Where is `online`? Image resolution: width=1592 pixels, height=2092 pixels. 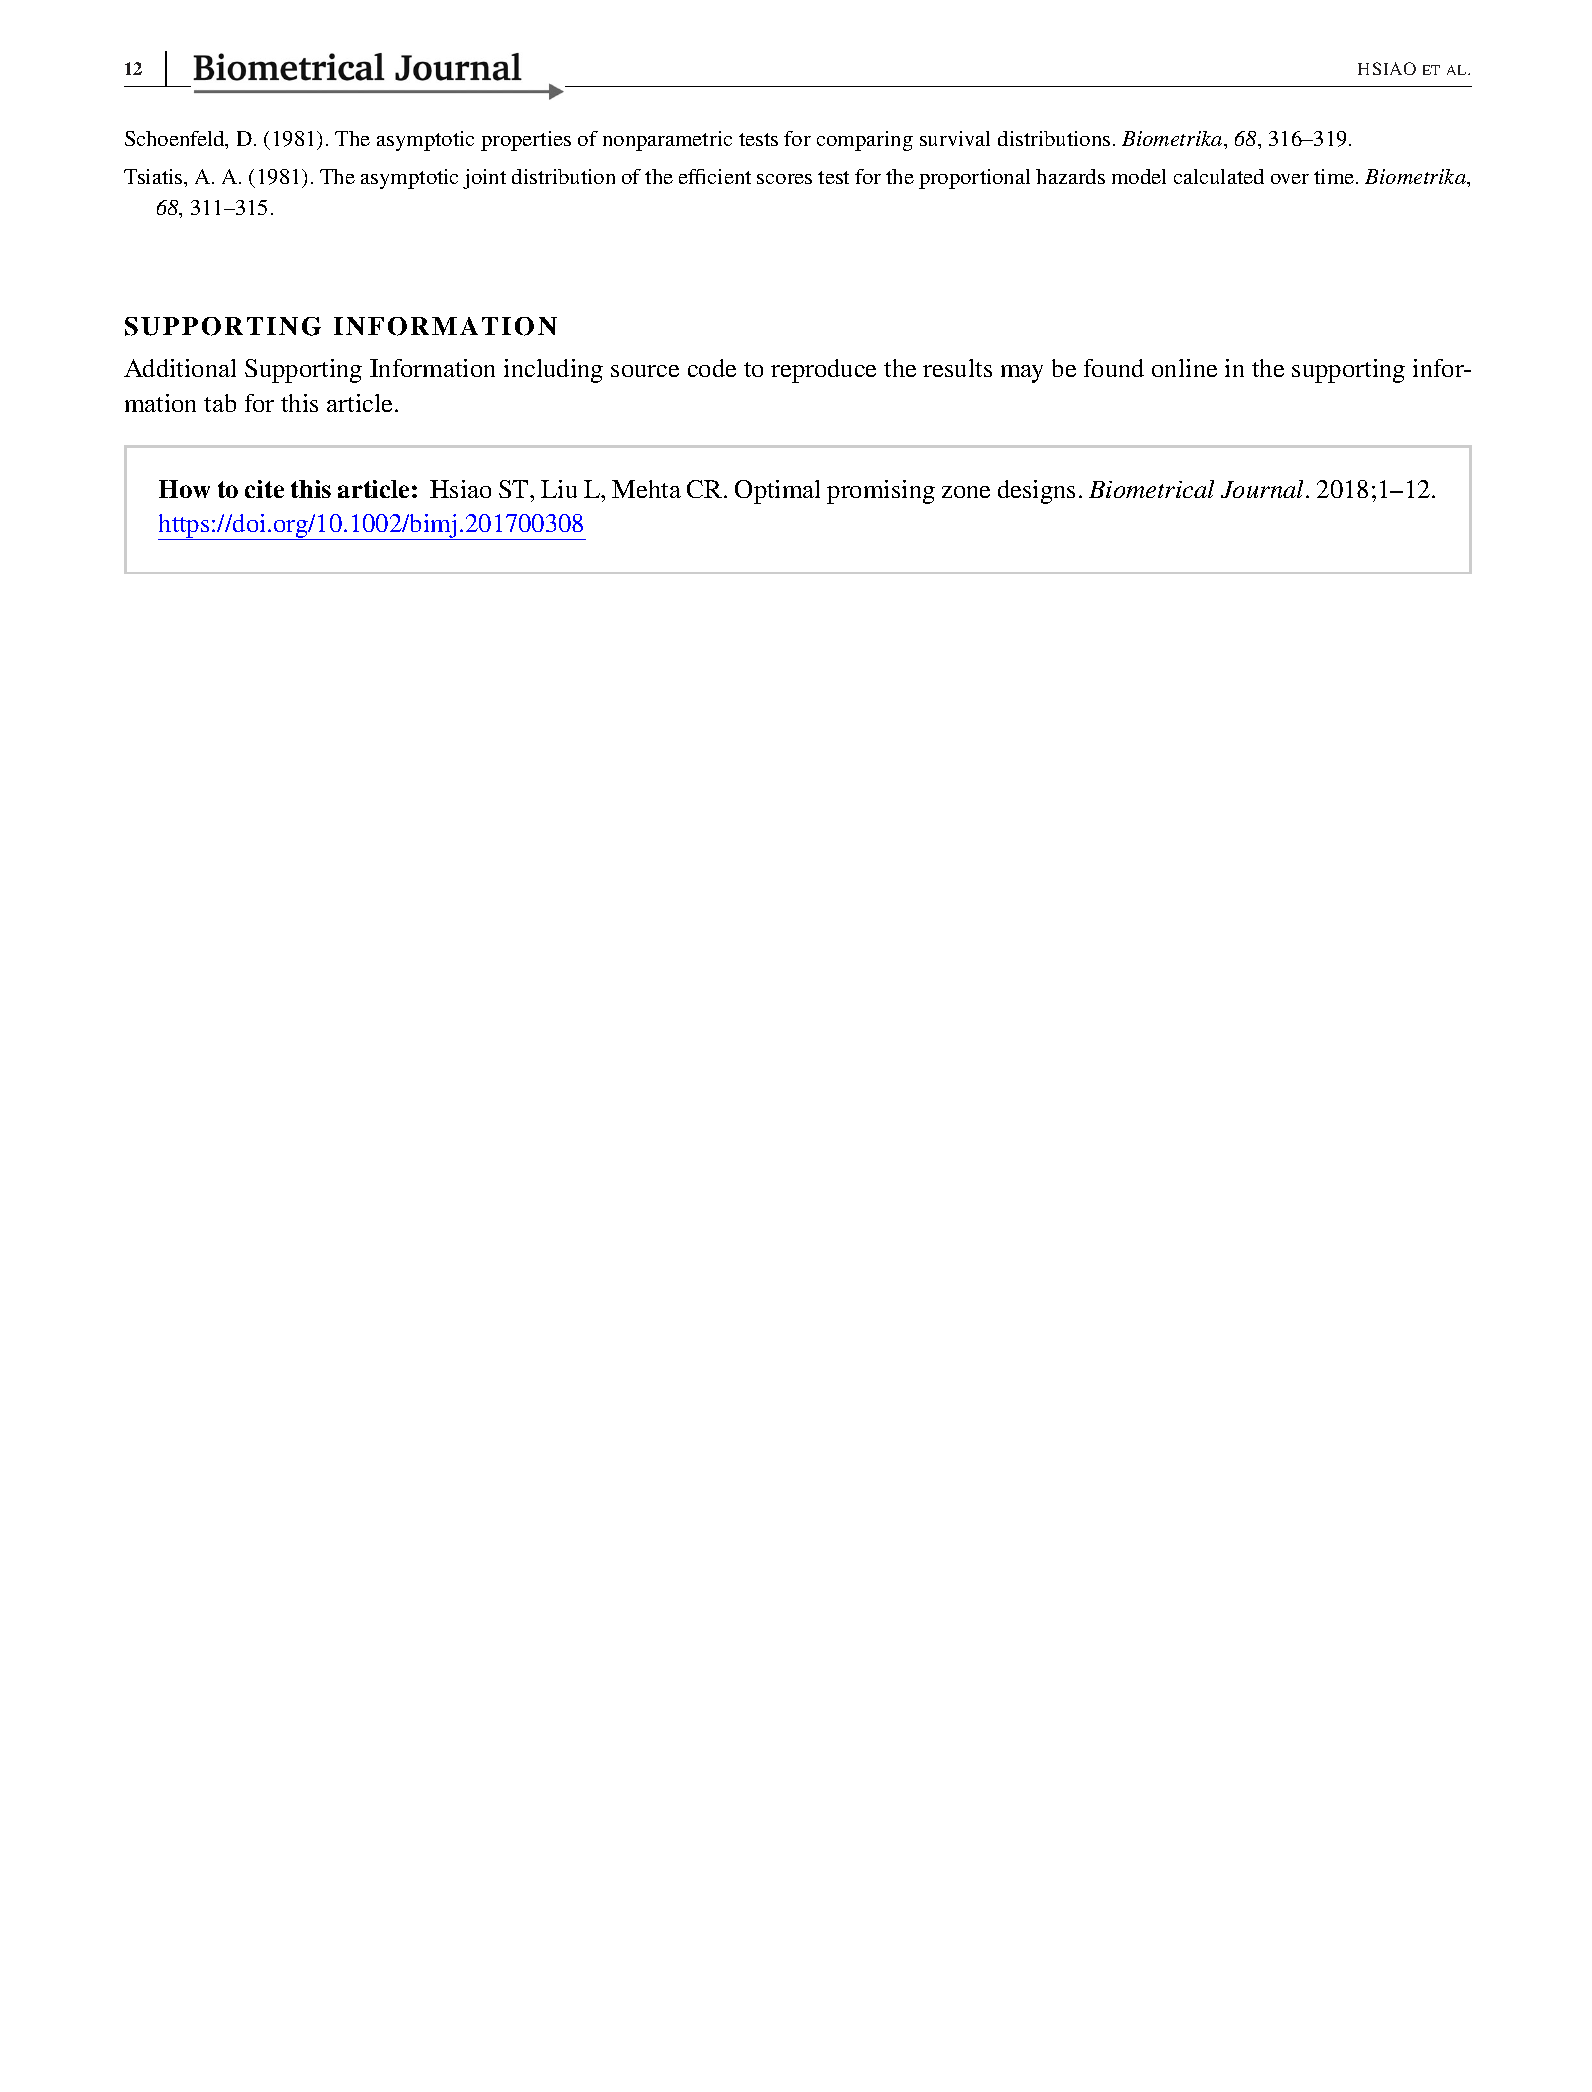
online is located at coordinates (1184, 368).
